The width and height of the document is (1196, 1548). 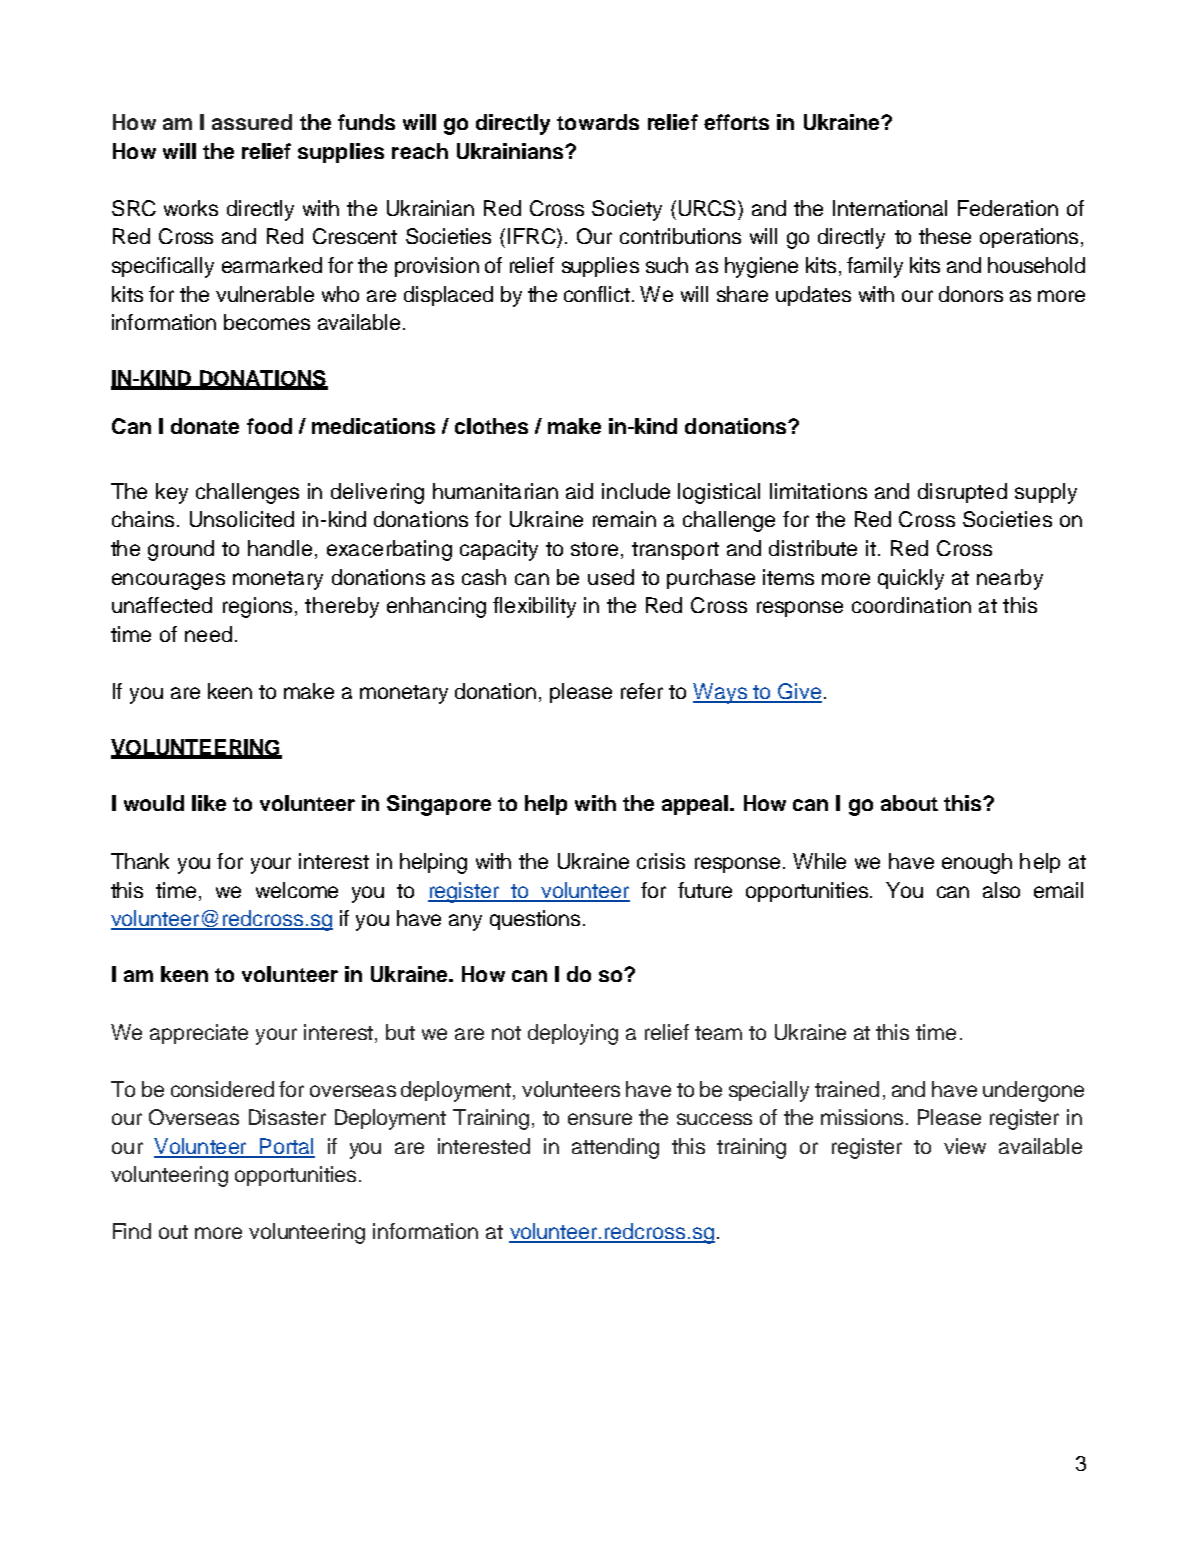 What do you see at coordinates (642, 691) in the document?
I see `refer` at bounding box center [642, 691].
